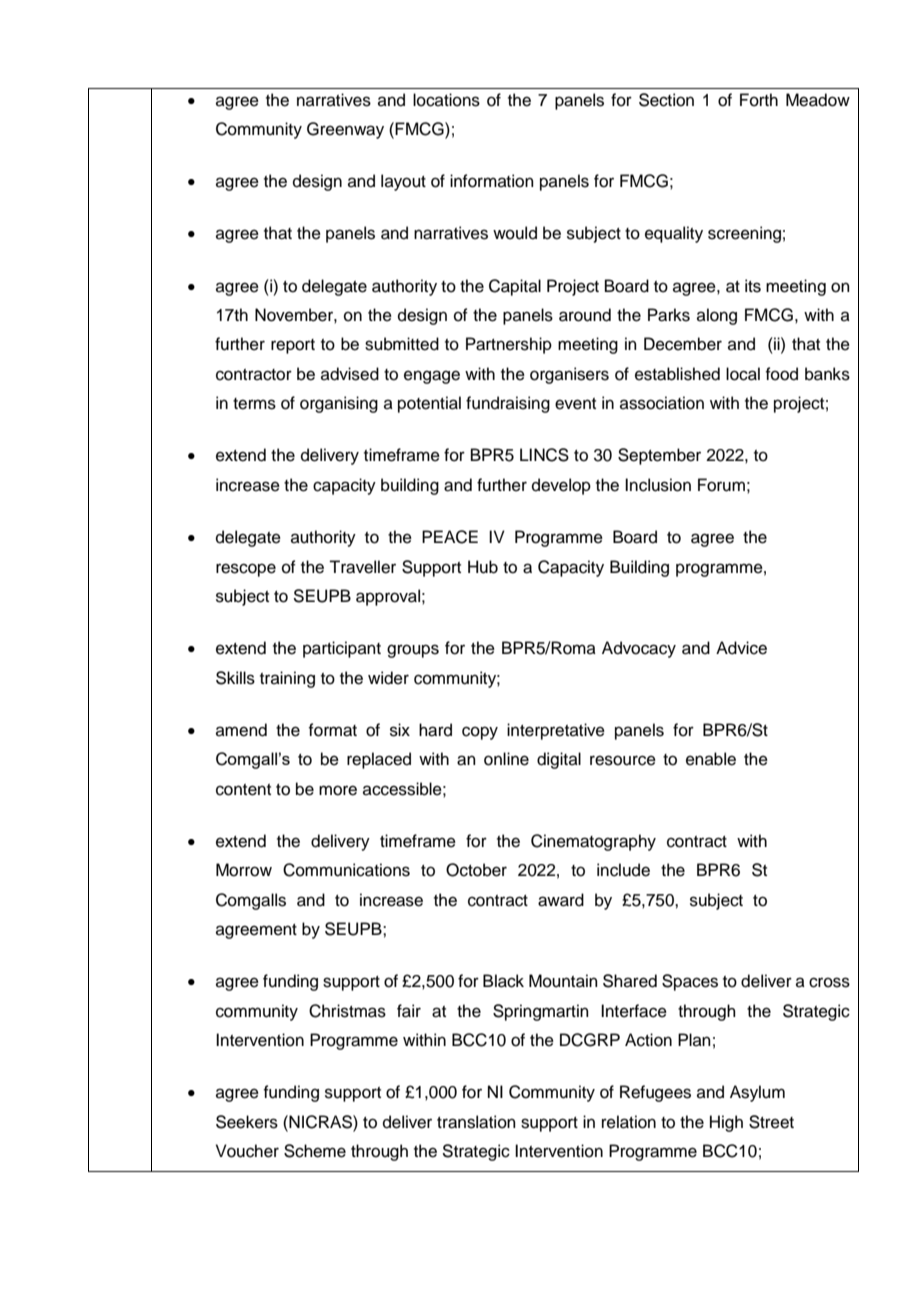  What do you see at coordinates (741, 648) in the image?
I see `Advice` at bounding box center [741, 648].
